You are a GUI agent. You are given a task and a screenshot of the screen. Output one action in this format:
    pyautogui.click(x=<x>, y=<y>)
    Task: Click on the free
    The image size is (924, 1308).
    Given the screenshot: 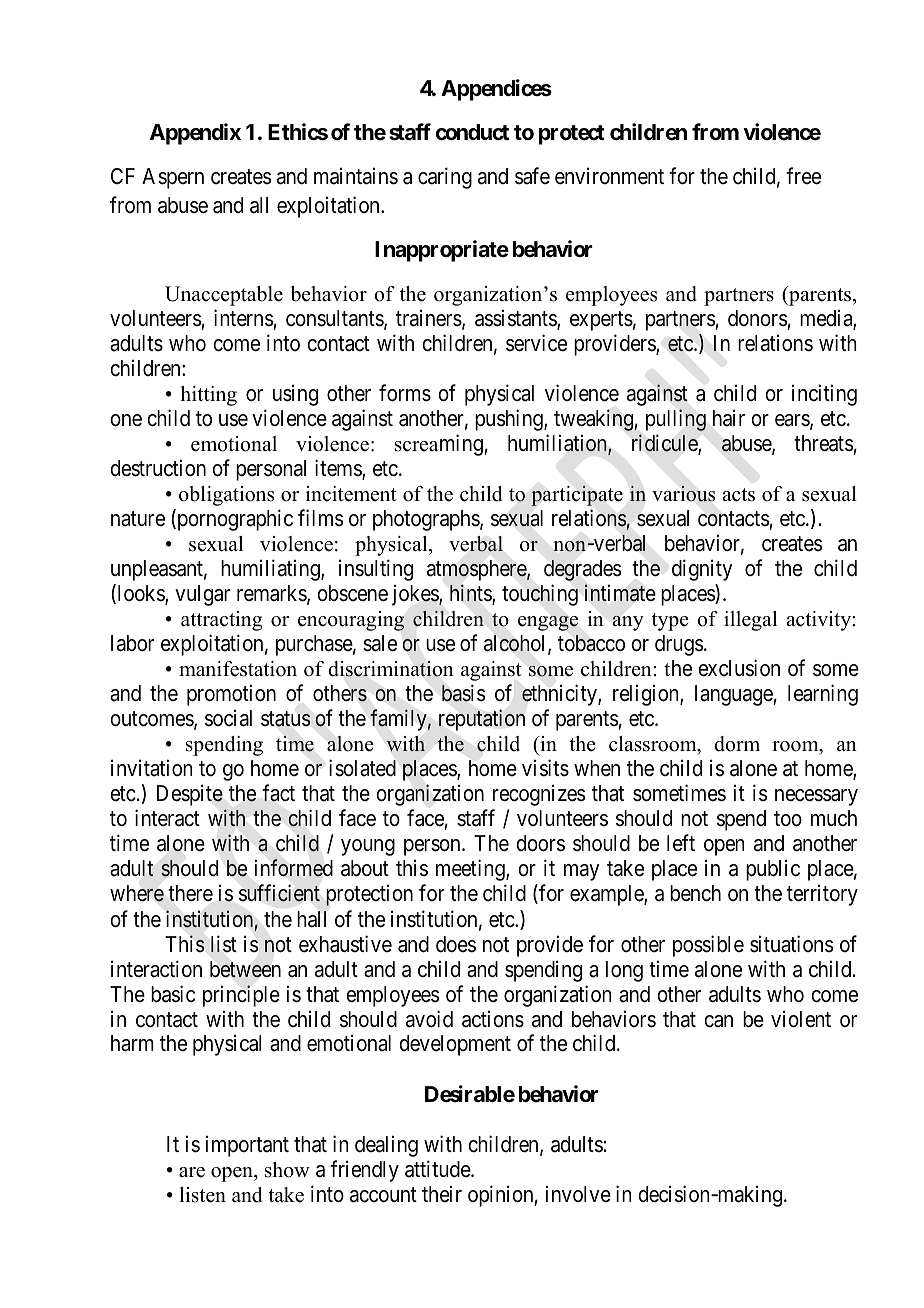 What is the action you would take?
    pyautogui.click(x=803, y=176)
